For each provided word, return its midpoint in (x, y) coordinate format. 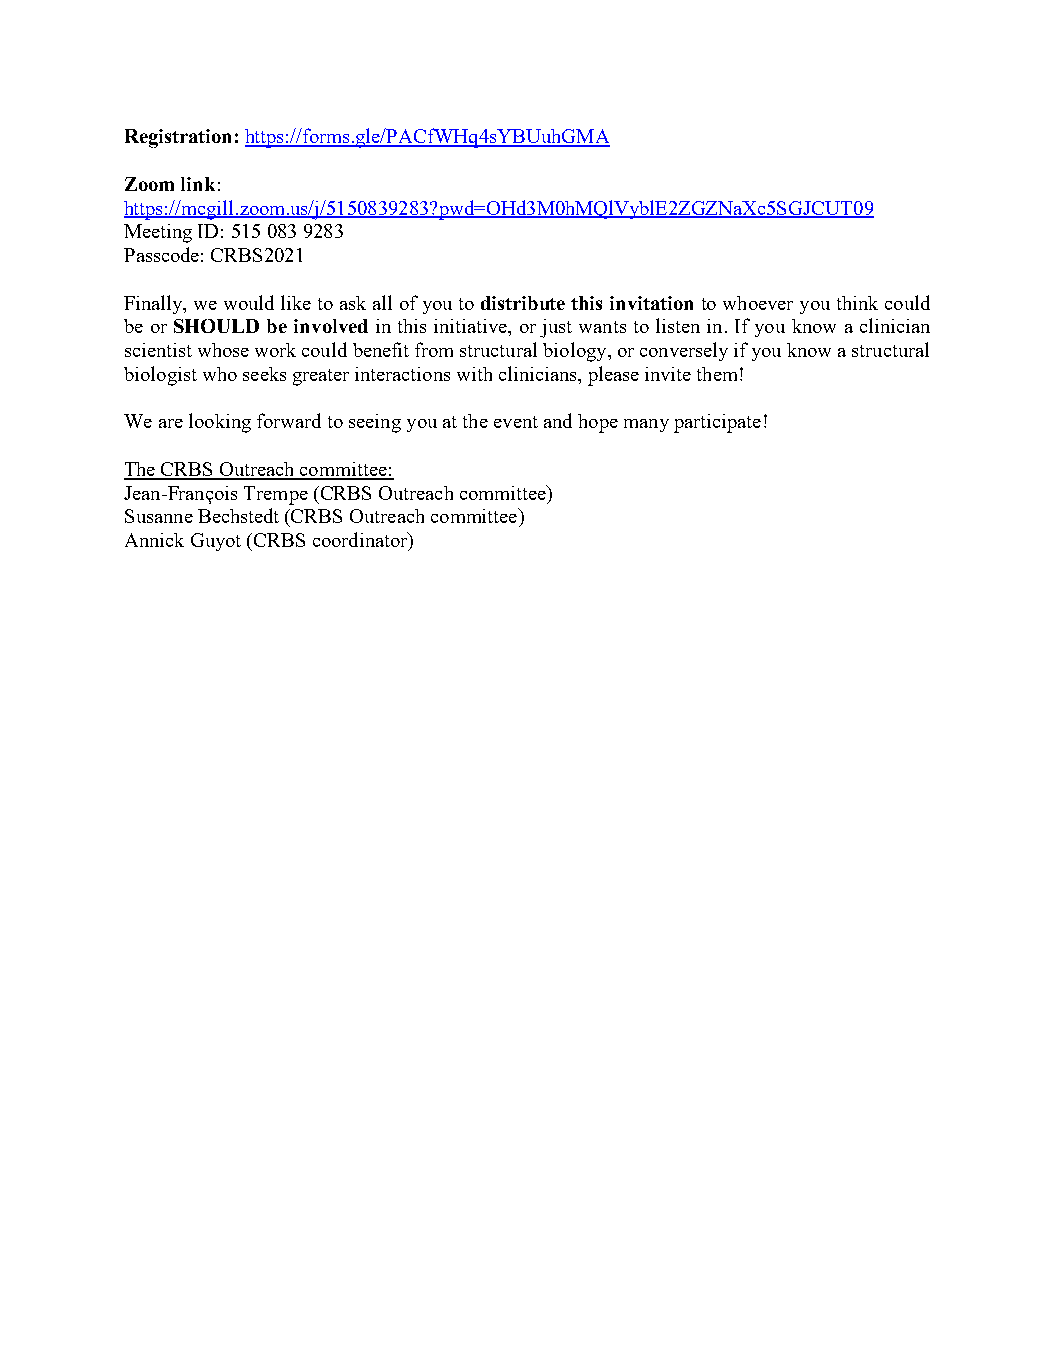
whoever (758, 303)
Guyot (216, 542)
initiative (471, 326)
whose (223, 350)
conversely (684, 351)
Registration (178, 138)
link (198, 184)
